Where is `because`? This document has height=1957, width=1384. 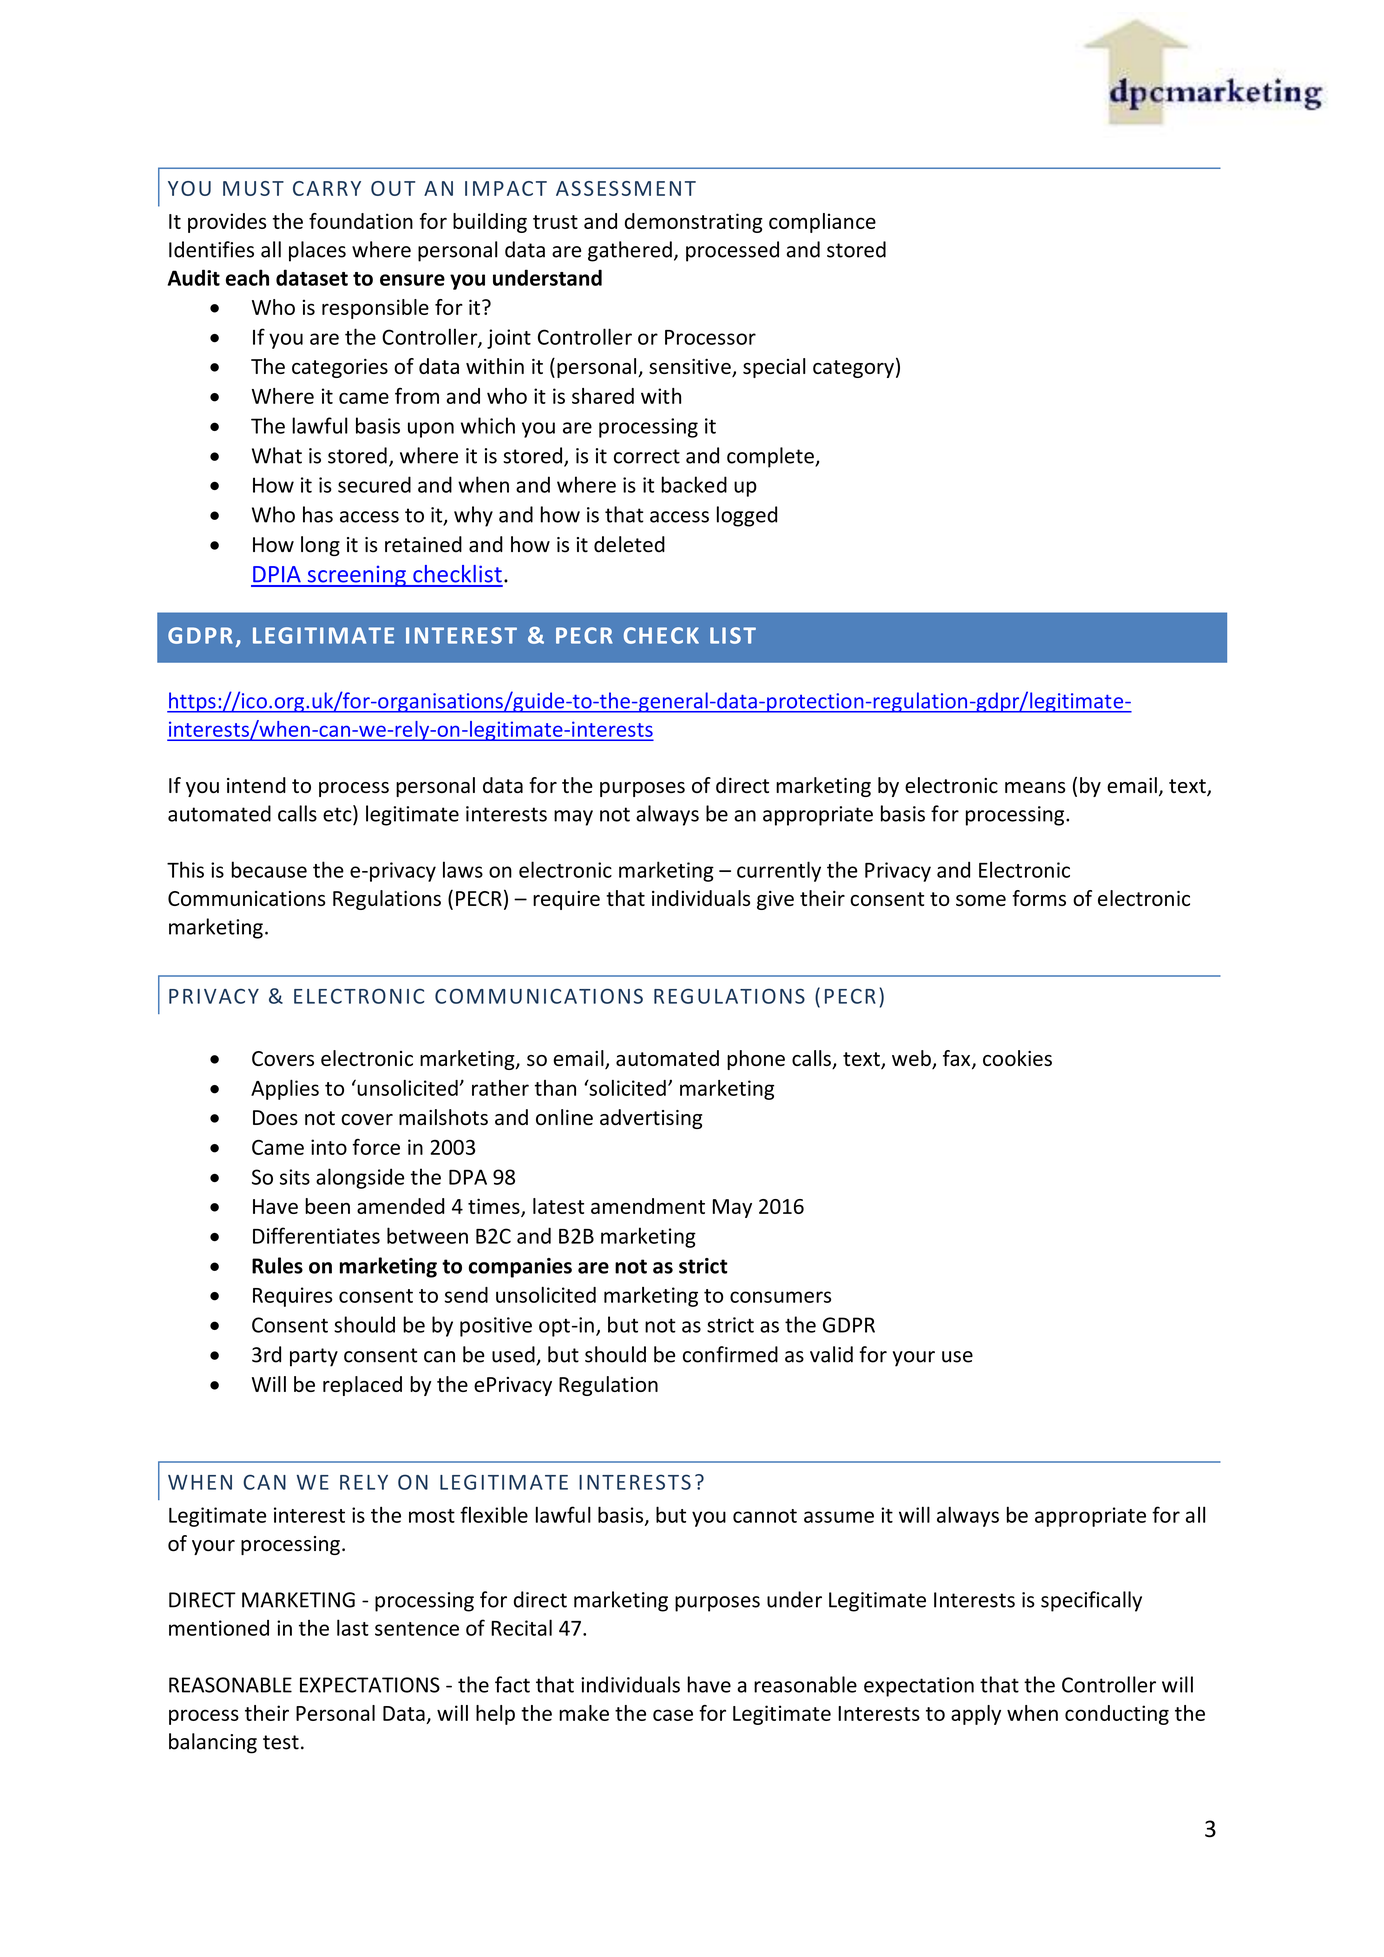
because is located at coordinates (269, 869).
